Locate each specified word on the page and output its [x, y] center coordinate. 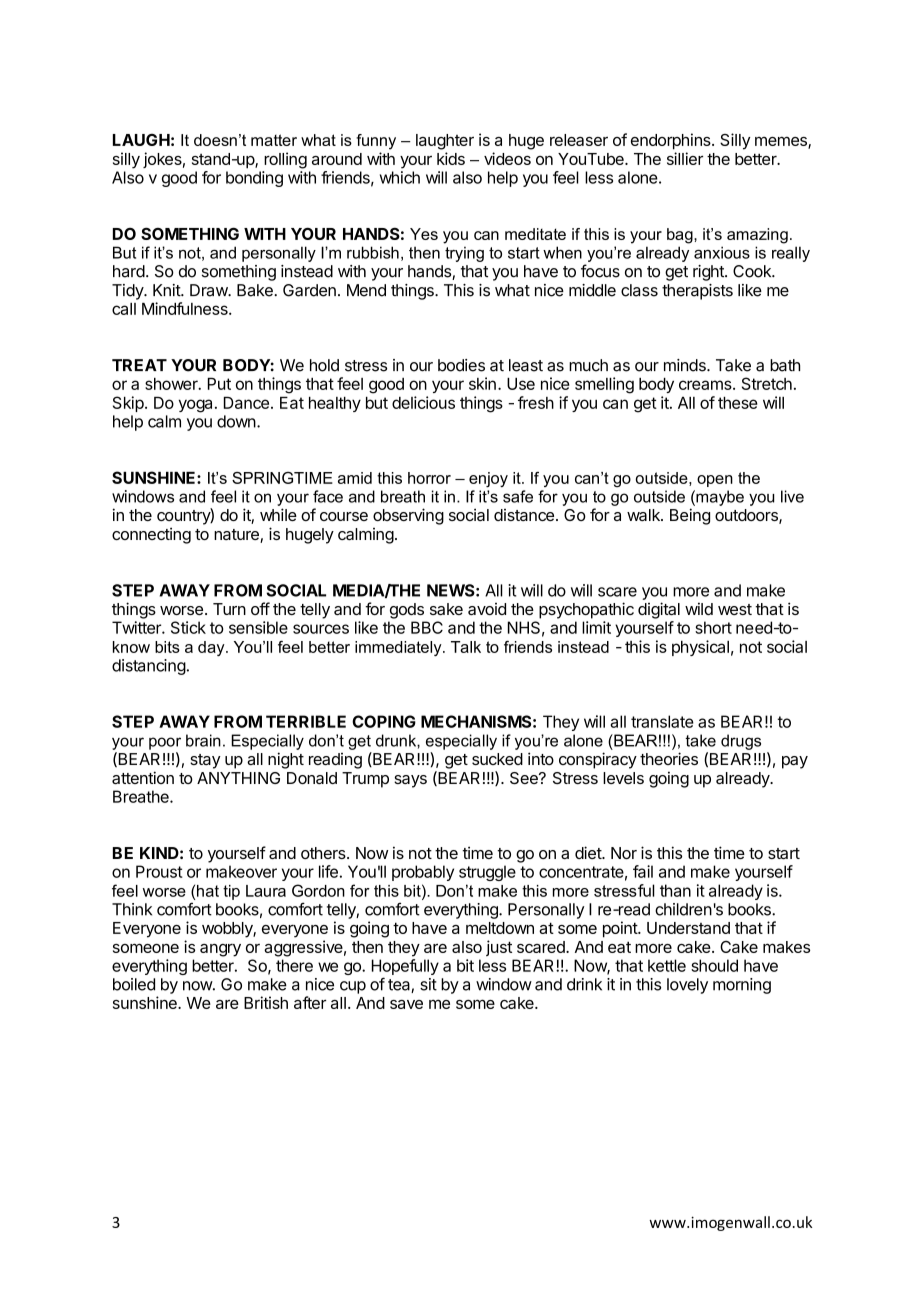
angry [220, 950]
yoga [195, 406]
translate [662, 721]
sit [428, 984]
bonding [254, 179]
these [738, 403]
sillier [685, 158]
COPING [384, 721]
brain [203, 740]
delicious [423, 402]
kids [451, 158]
